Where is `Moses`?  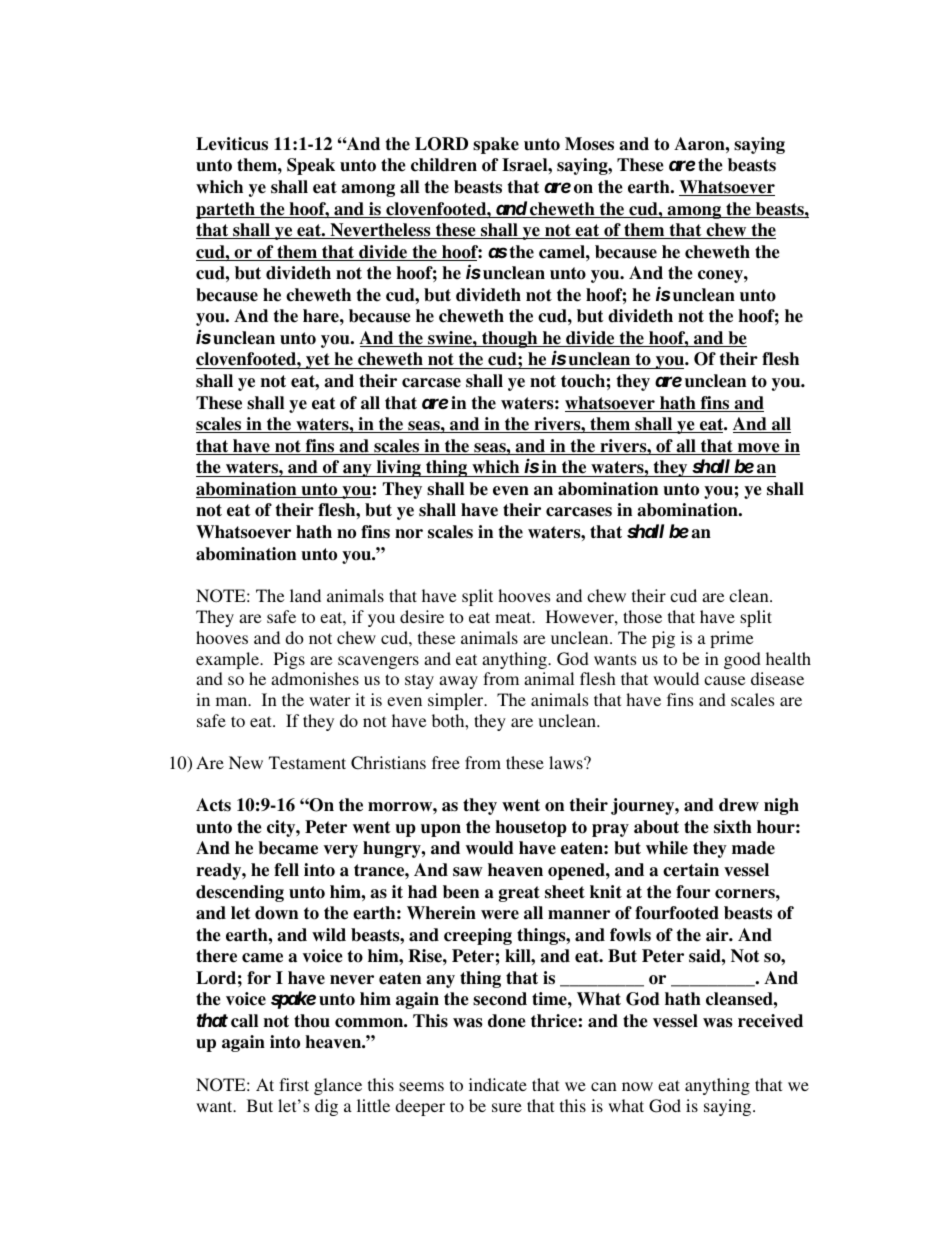
Moses is located at coordinates (589, 144).
